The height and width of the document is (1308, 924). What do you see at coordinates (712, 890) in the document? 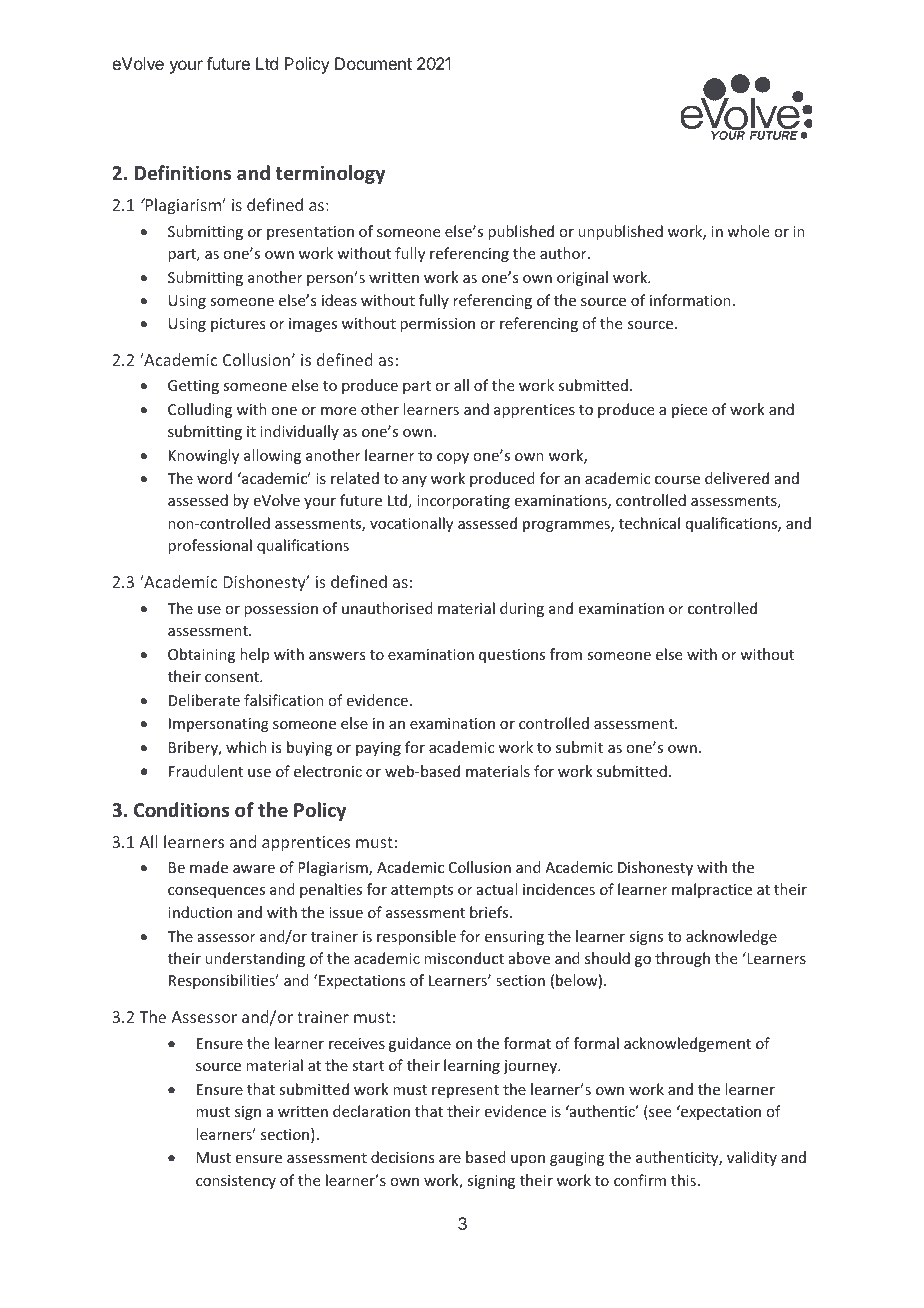
I see `malpractice` at bounding box center [712, 890].
